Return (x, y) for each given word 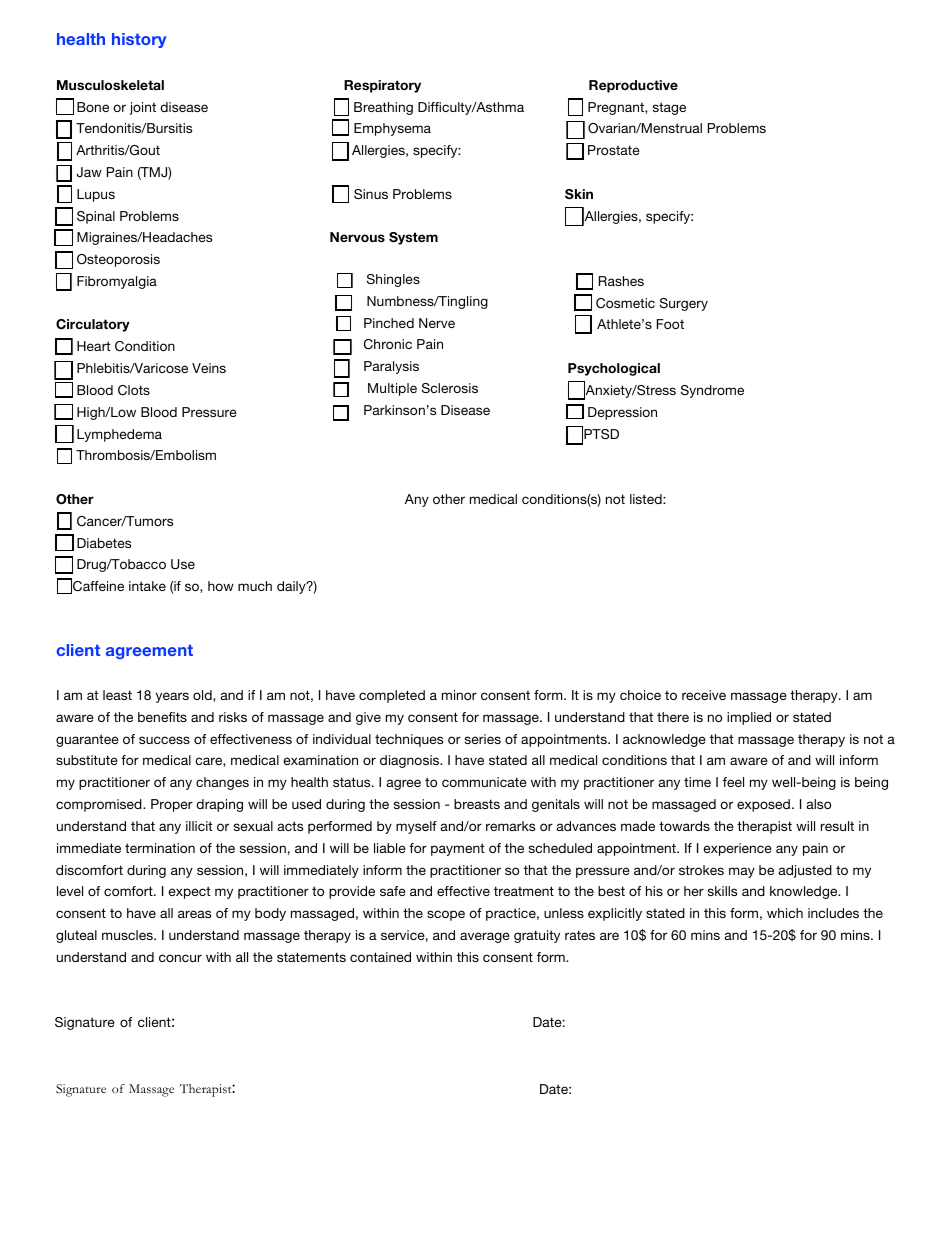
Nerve (437, 323)
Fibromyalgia (117, 282)
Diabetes (104, 543)
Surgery (684, 304)
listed (647, 499)
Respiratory (382, 86)
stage (669, 108)
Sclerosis (450, 388)
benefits (162, 717)
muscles (128, 935)
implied (749, 718)
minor (459, 695)
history (139, 40)
